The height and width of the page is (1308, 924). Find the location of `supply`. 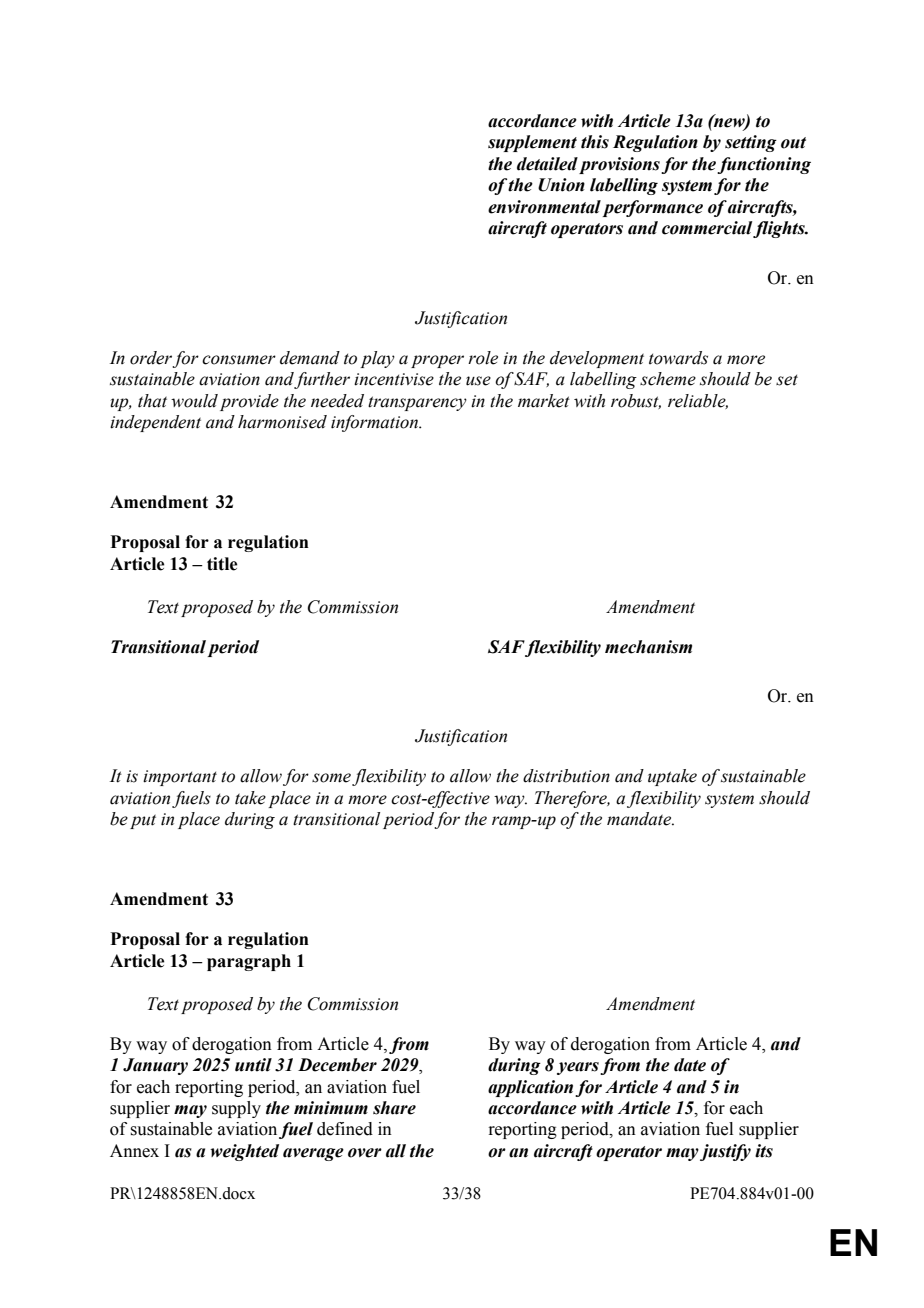

supply is located at coordinates (236, 1109).
